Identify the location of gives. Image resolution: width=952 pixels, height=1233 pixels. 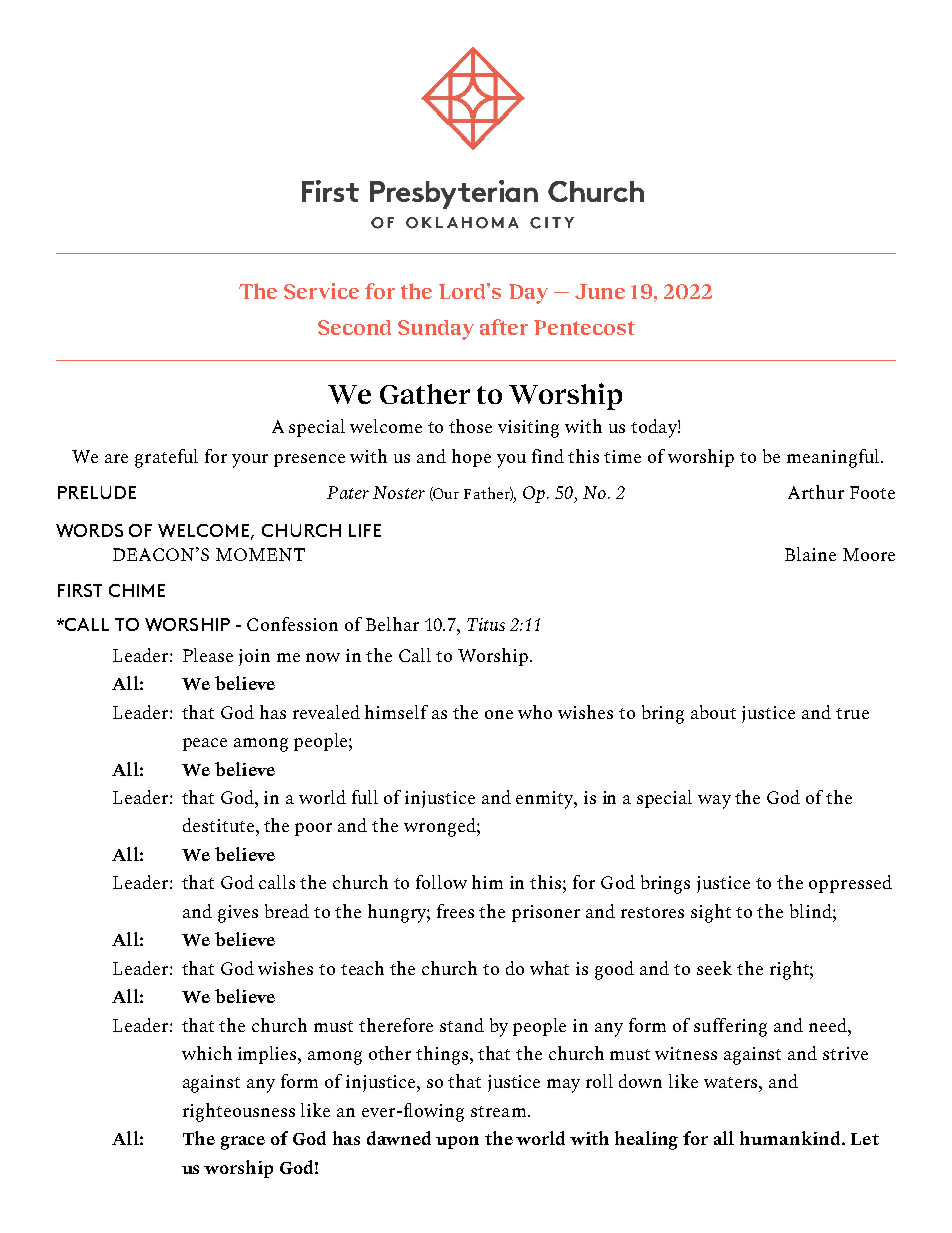
(238, 914).
